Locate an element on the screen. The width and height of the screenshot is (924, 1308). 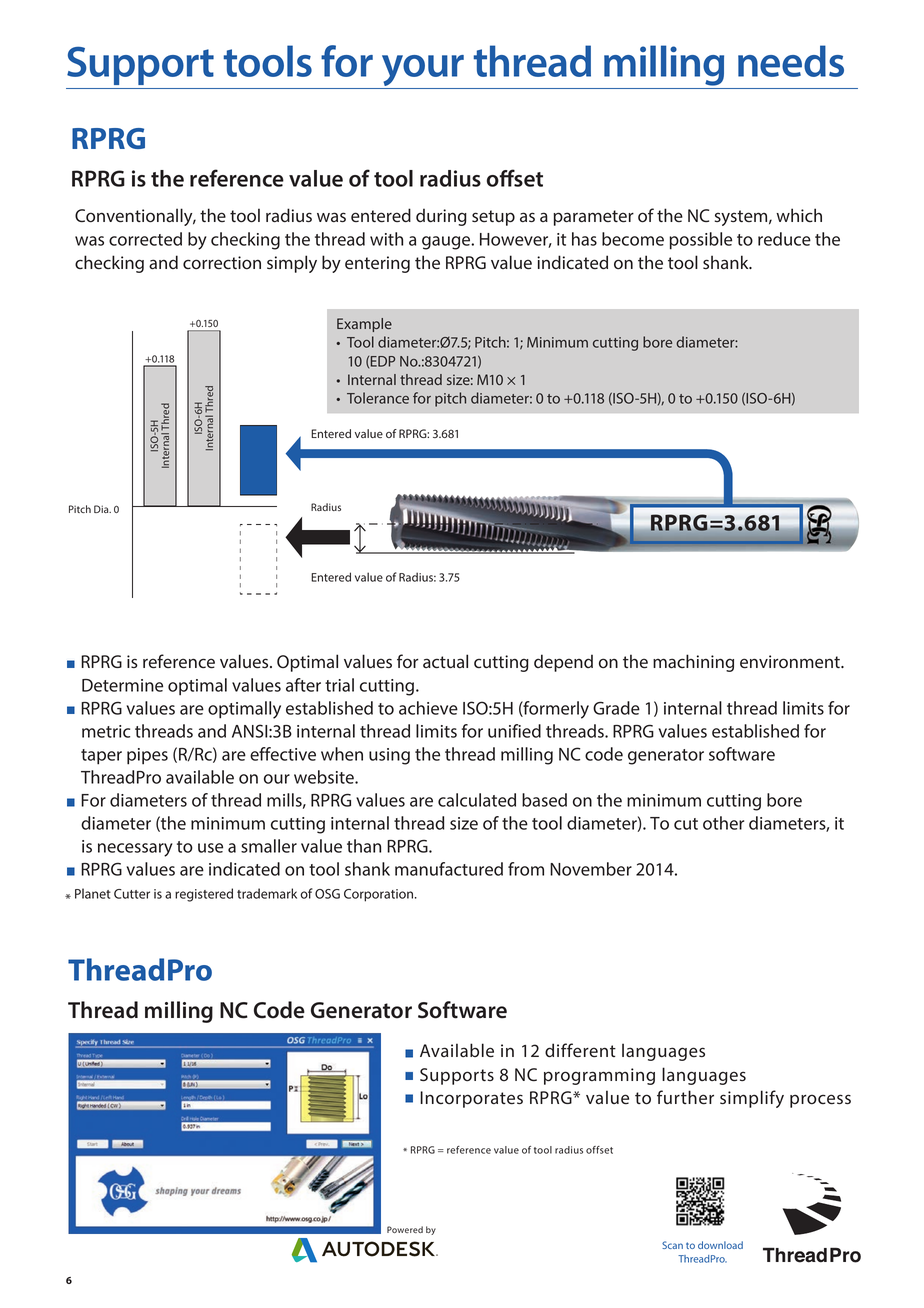
other is located at coordinates (723, 823).
